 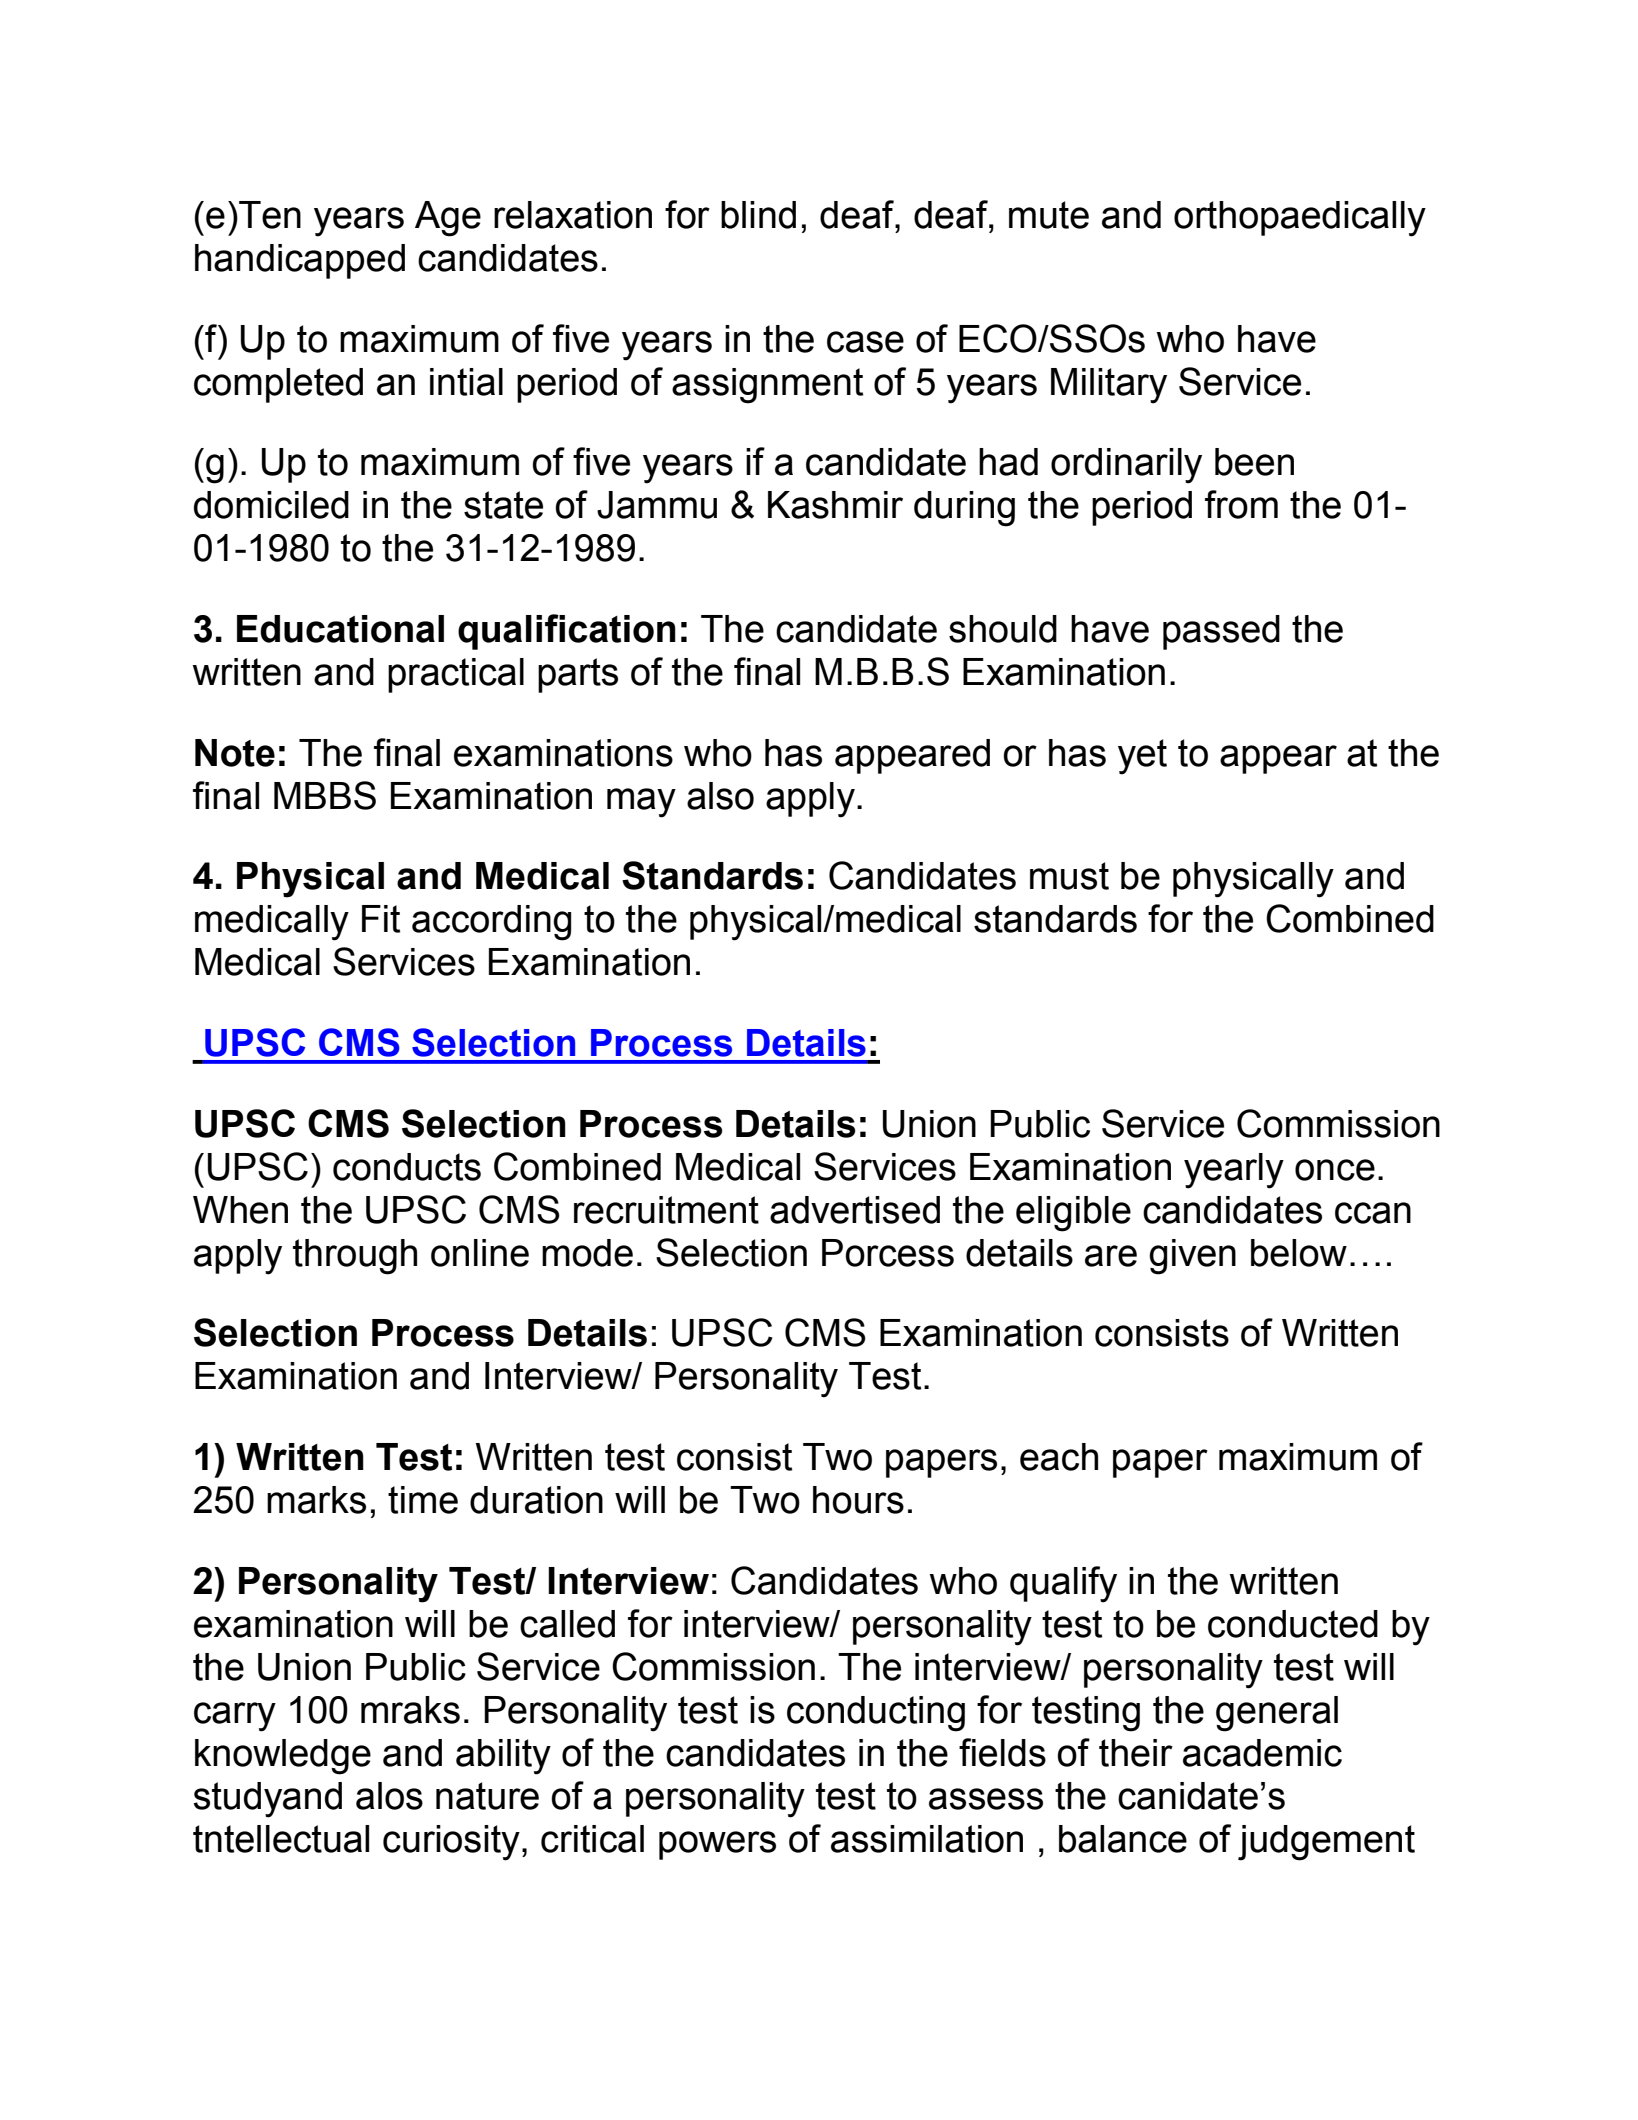 What do you see at coordinates (1221, 632) in the screenshot?
I see `passed` at bounding box center [1221, 632].
